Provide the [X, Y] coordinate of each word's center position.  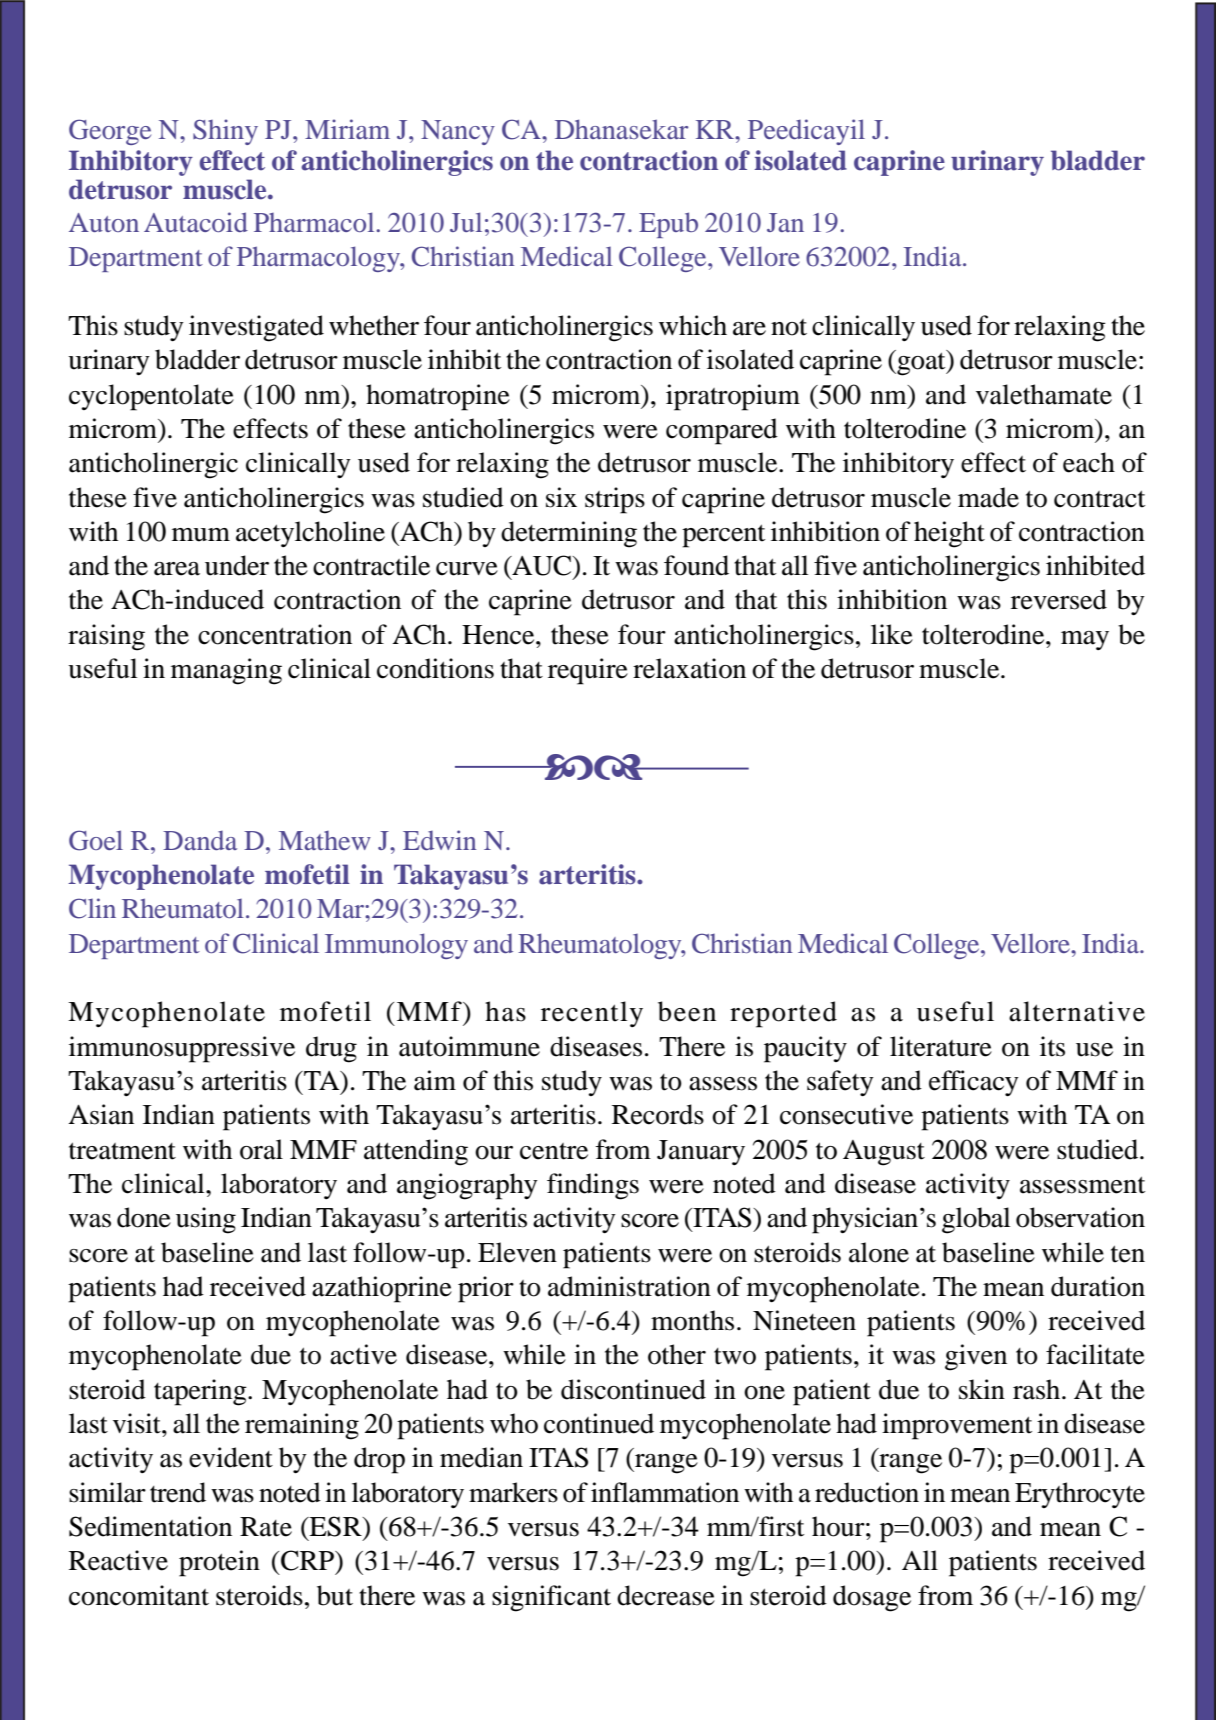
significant [551, 1598]
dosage [872, 1598]
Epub [668, 225]
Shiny [225, 132]
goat [921, 363]
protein [219, 1563]
